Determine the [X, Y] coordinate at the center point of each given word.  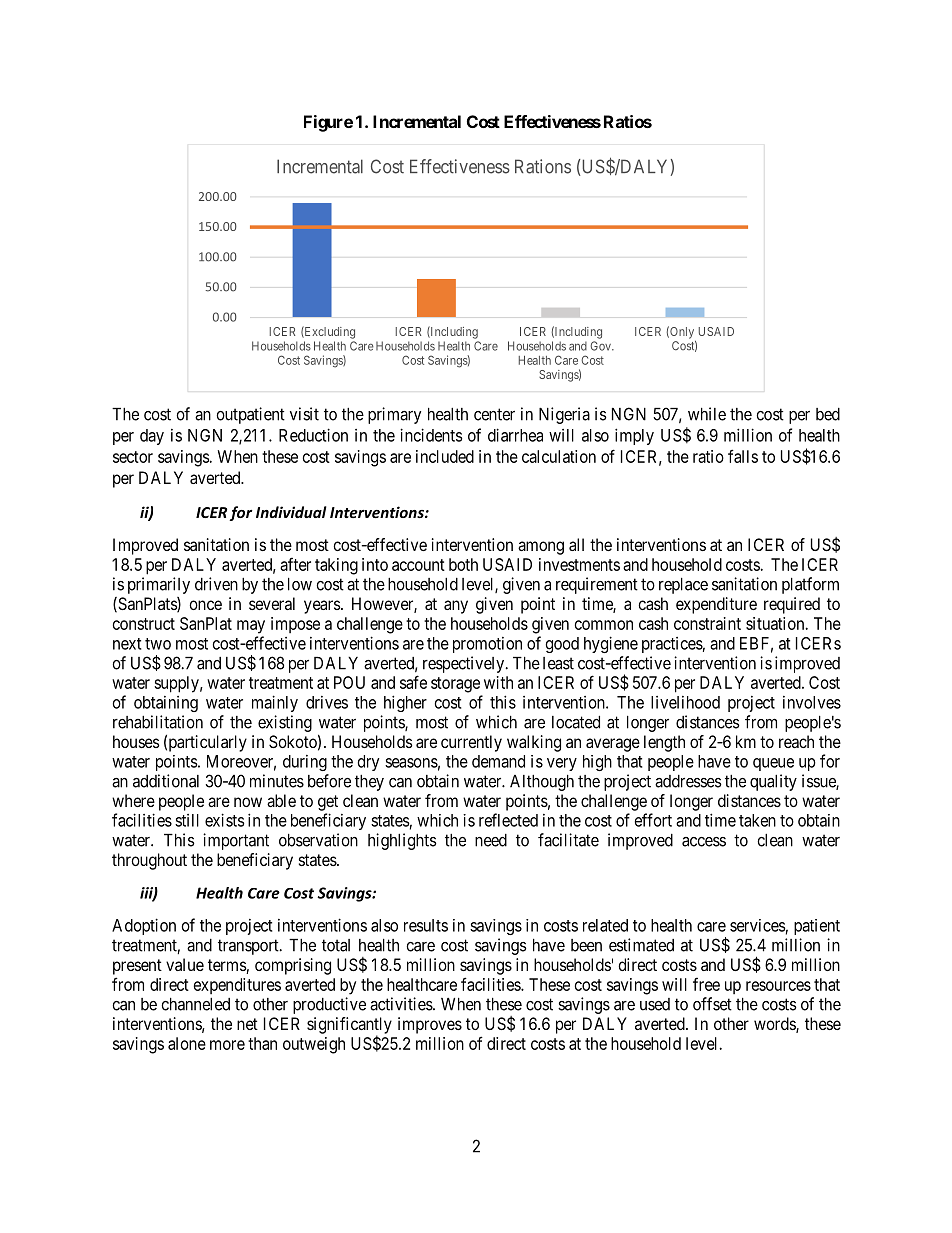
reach [796, 741]
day [152, 437]
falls [743, 456]
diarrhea [515, 435]
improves [430, 1025]
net [247, 1024]
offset [712, 1004]
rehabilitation [158, 722]
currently [471, 743]
